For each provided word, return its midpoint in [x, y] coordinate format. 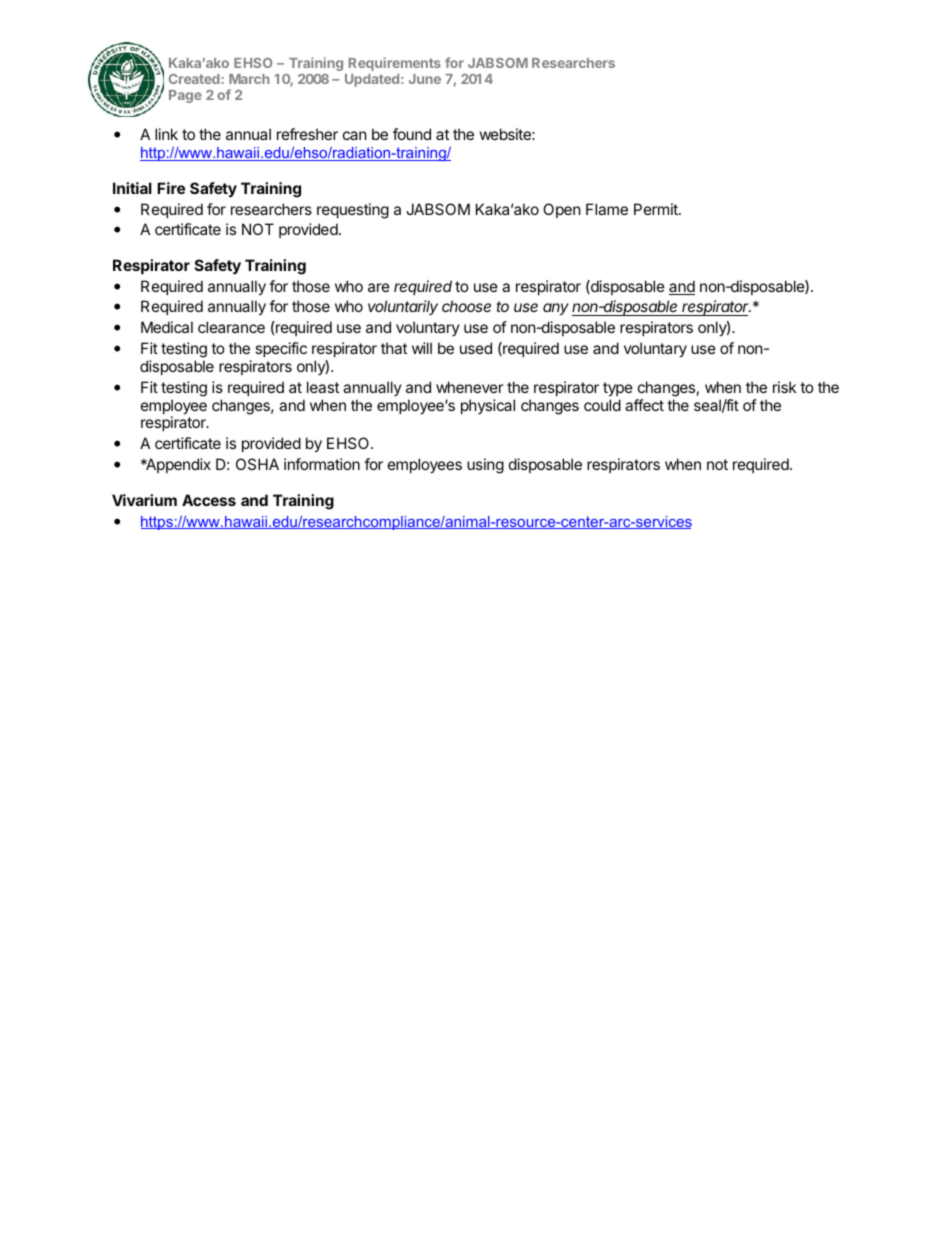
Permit [657, 209]
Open [562, 210]
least [323, 387]
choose [466, 306]
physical [488, 406]
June [425, 79]
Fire [171, 188]
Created [195, 79]
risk [784, 387]
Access [209, 500]
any [556, 309]
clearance [231, 327]
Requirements [395, 64]
